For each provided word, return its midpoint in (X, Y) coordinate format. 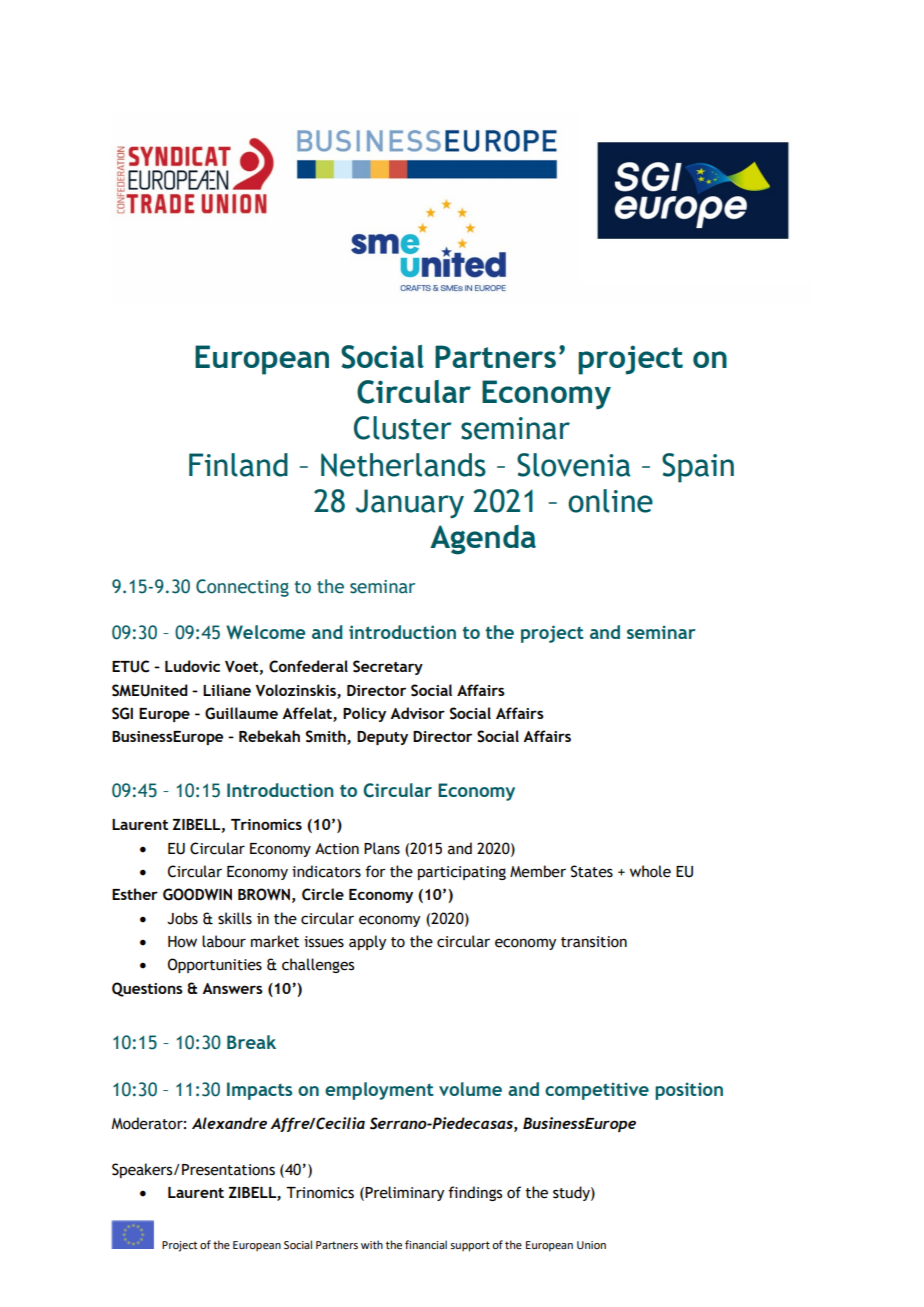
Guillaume (241, 713)
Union (591, 1245)
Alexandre (229, 1123)
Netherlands (403, 465)
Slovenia (574, 465)
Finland (238, 465)
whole (650, 871)
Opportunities (215, 965)
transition (594, 942)
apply (367, 942)
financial (426, 1244)
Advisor (417, 713)
